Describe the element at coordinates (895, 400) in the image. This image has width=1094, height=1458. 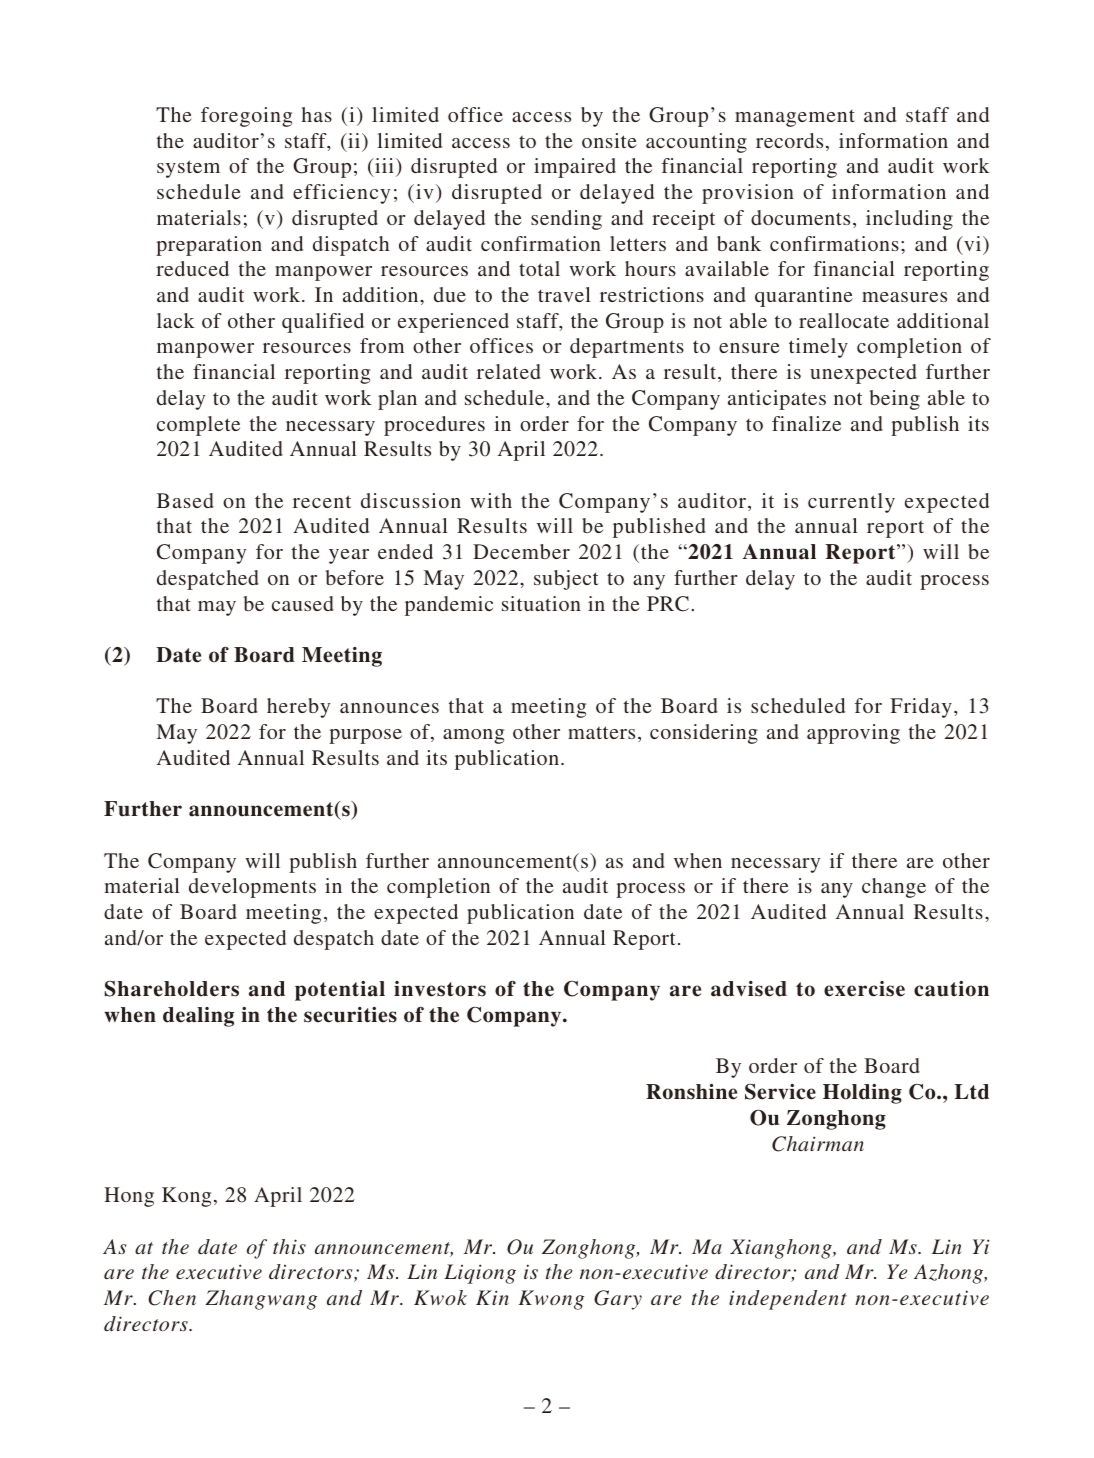
I see `being` at that location.
